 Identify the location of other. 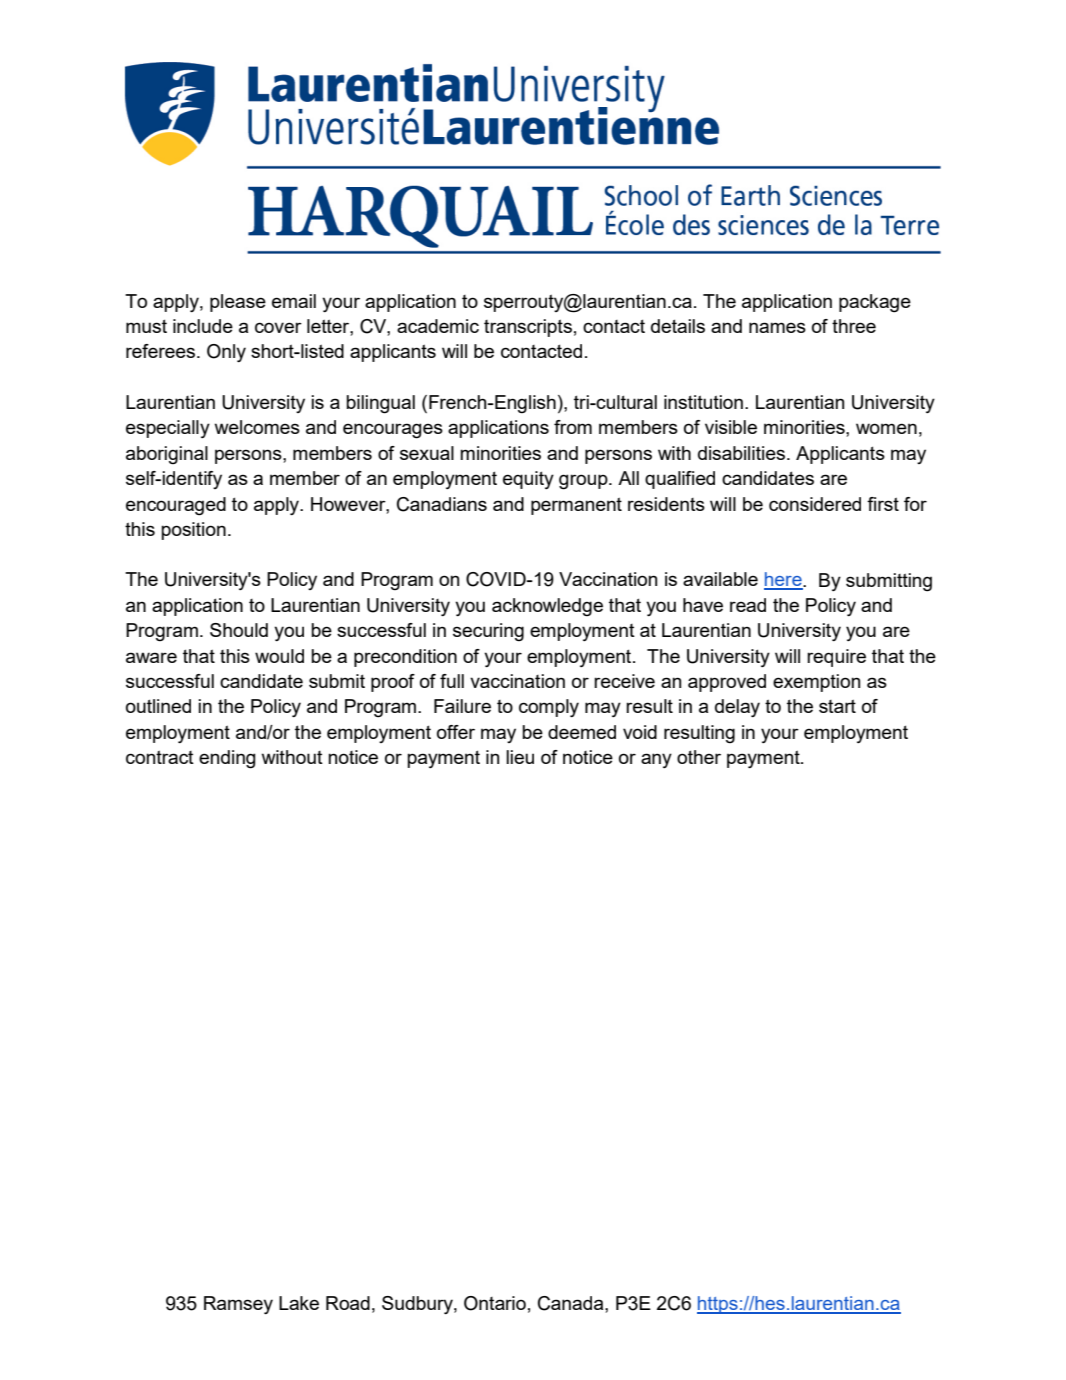
(699, 757).
